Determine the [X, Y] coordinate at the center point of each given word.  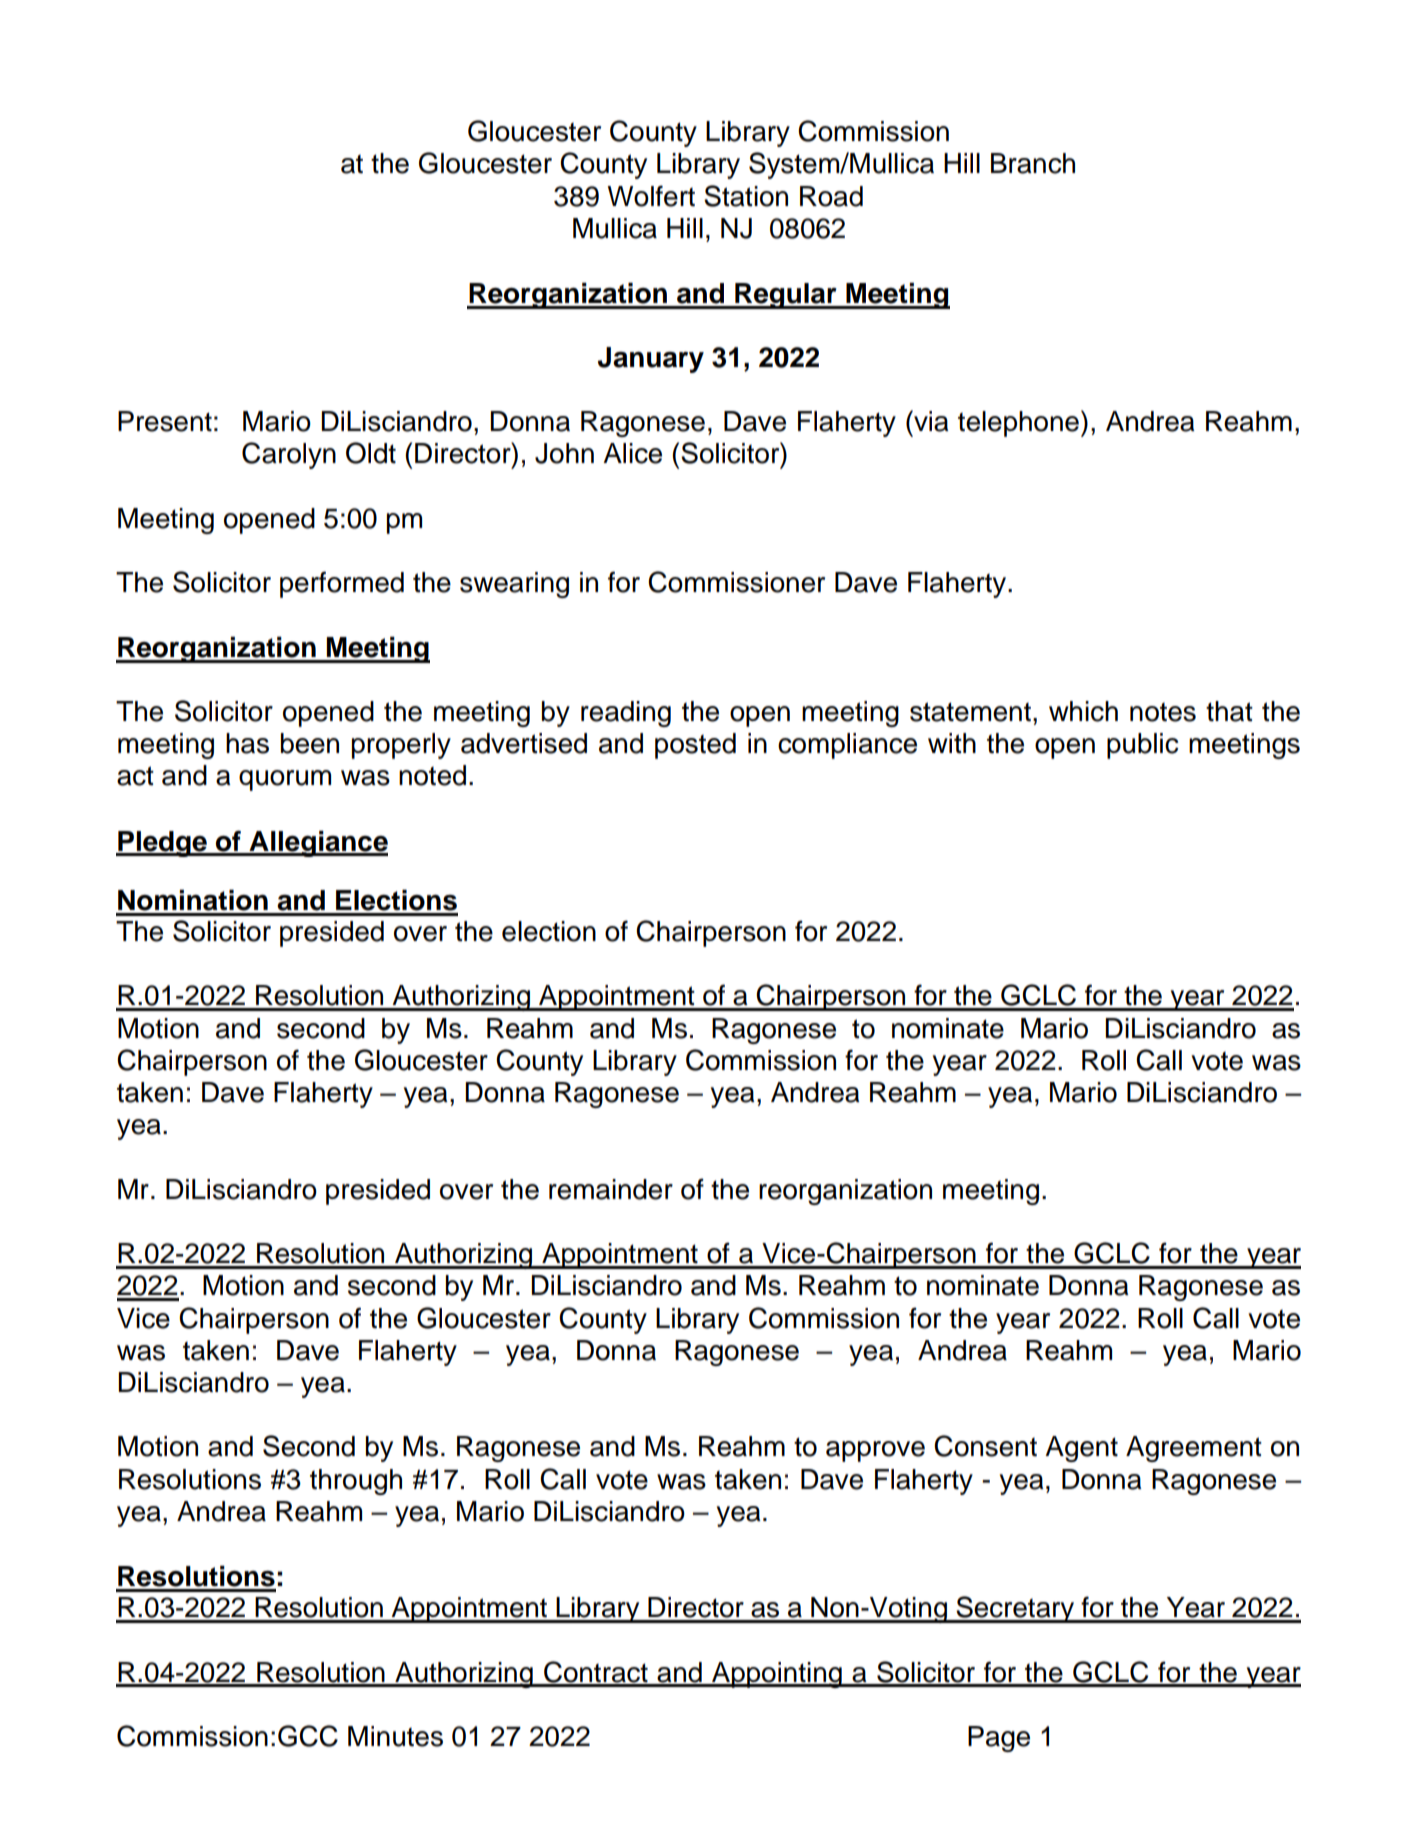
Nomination [193, 900]
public [1143, 746]
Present [165, 421]
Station [746, 196]
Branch [1033, 163]
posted [695, 746]
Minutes [395, 1736]
